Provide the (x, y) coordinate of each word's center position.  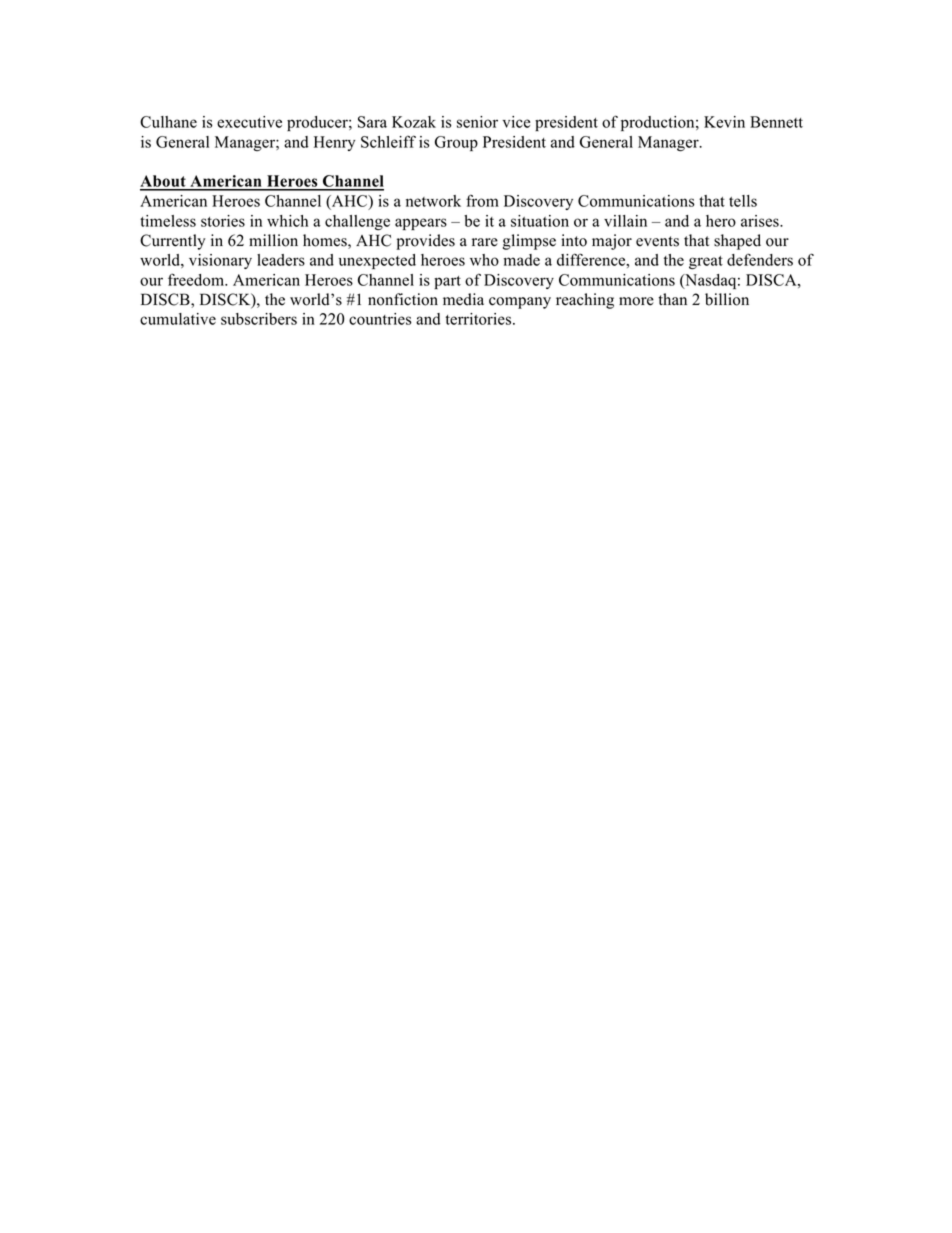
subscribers (259, 319)
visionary (220, 261)
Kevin (724, 122)
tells (743, 201)
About (164, 182)
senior (477, 122)
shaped (737, 242)
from (482, 200)
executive (249, 122)
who (484, 260)
